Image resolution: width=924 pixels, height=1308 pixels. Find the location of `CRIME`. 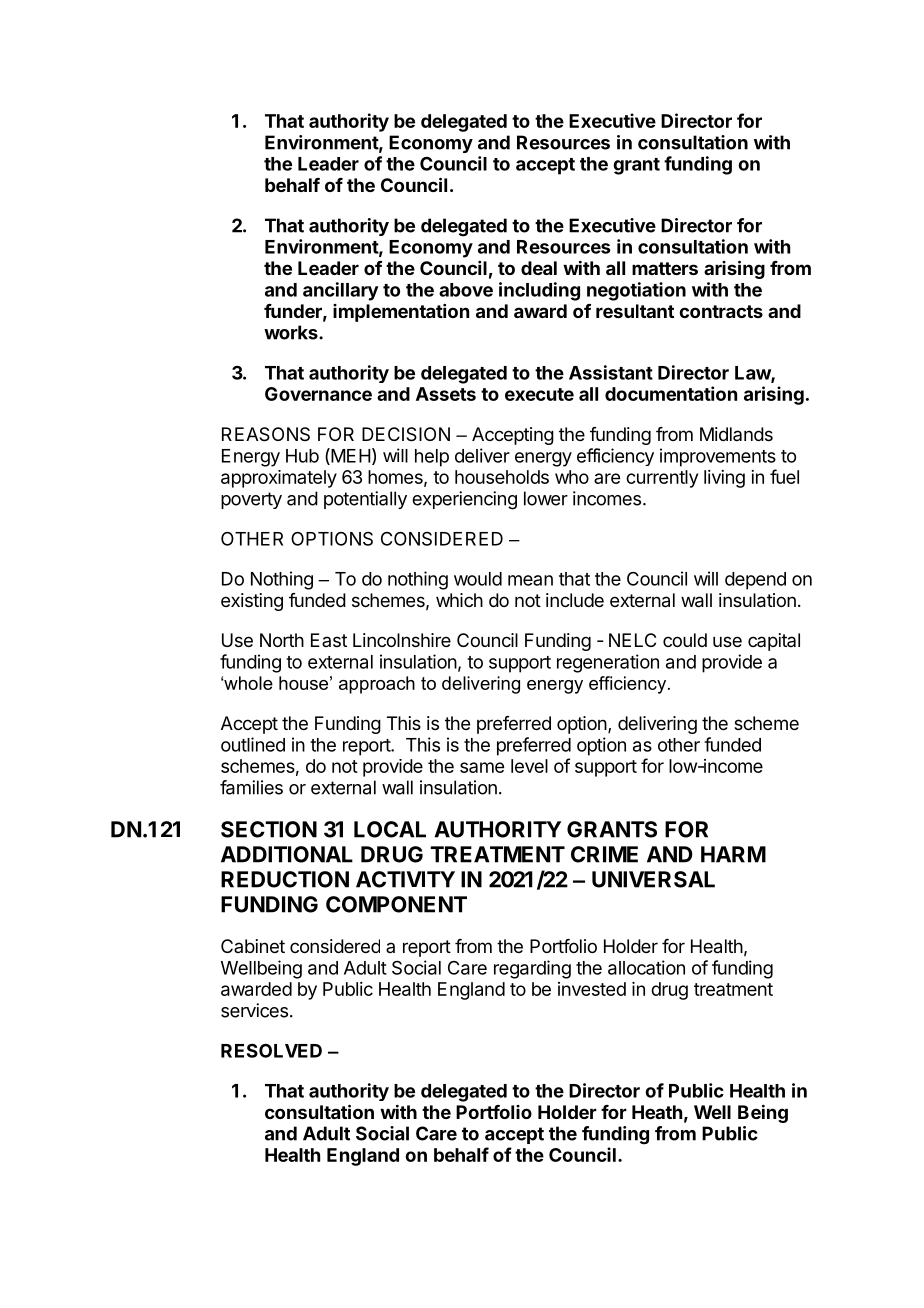

CRIME is located at coordinates (604, 854).
